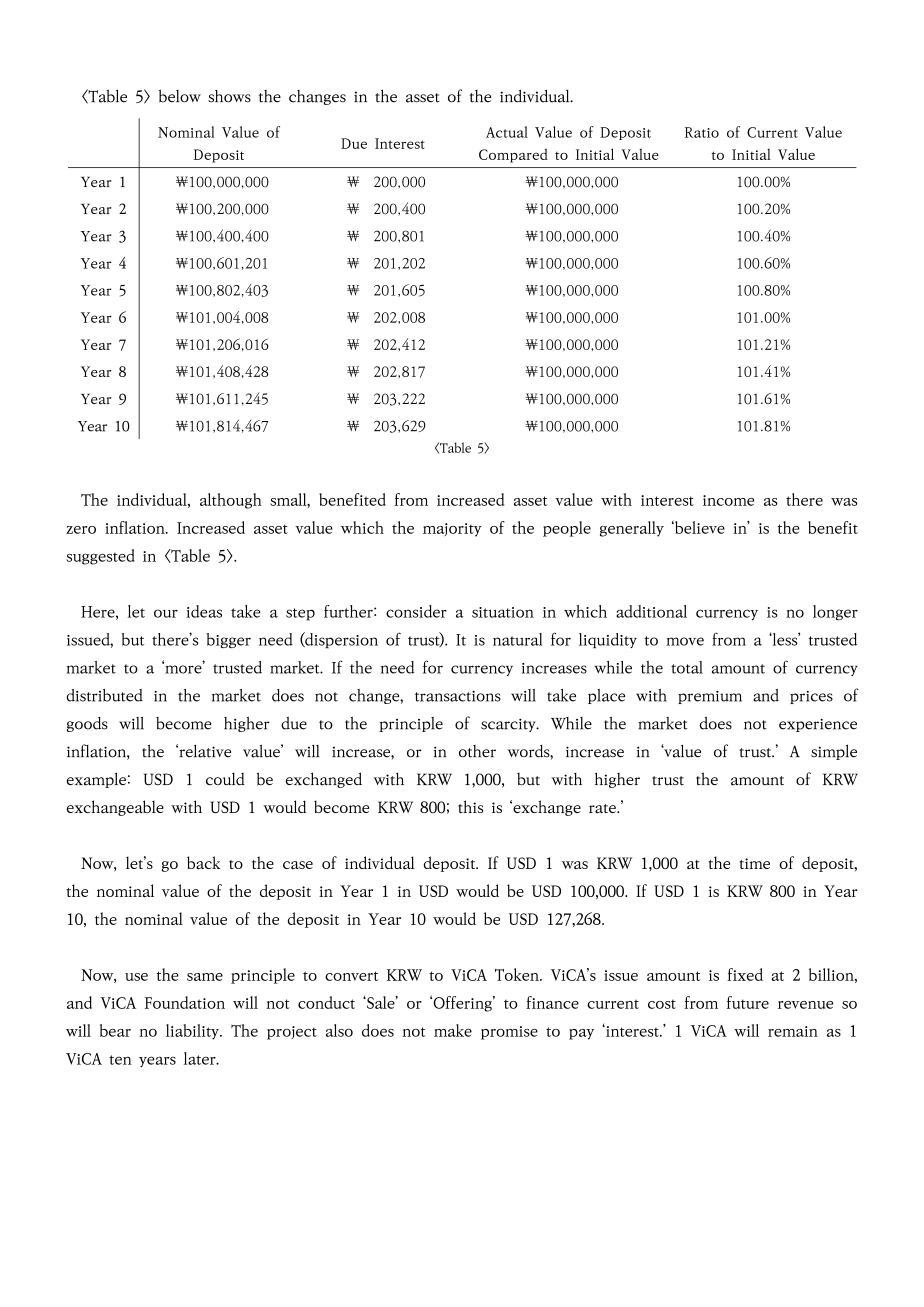 The image size is (924, 1307). What do you see at coordinates (507, 132) in the screenshot?
I see `Actual` at bounding box center [507, 132].
